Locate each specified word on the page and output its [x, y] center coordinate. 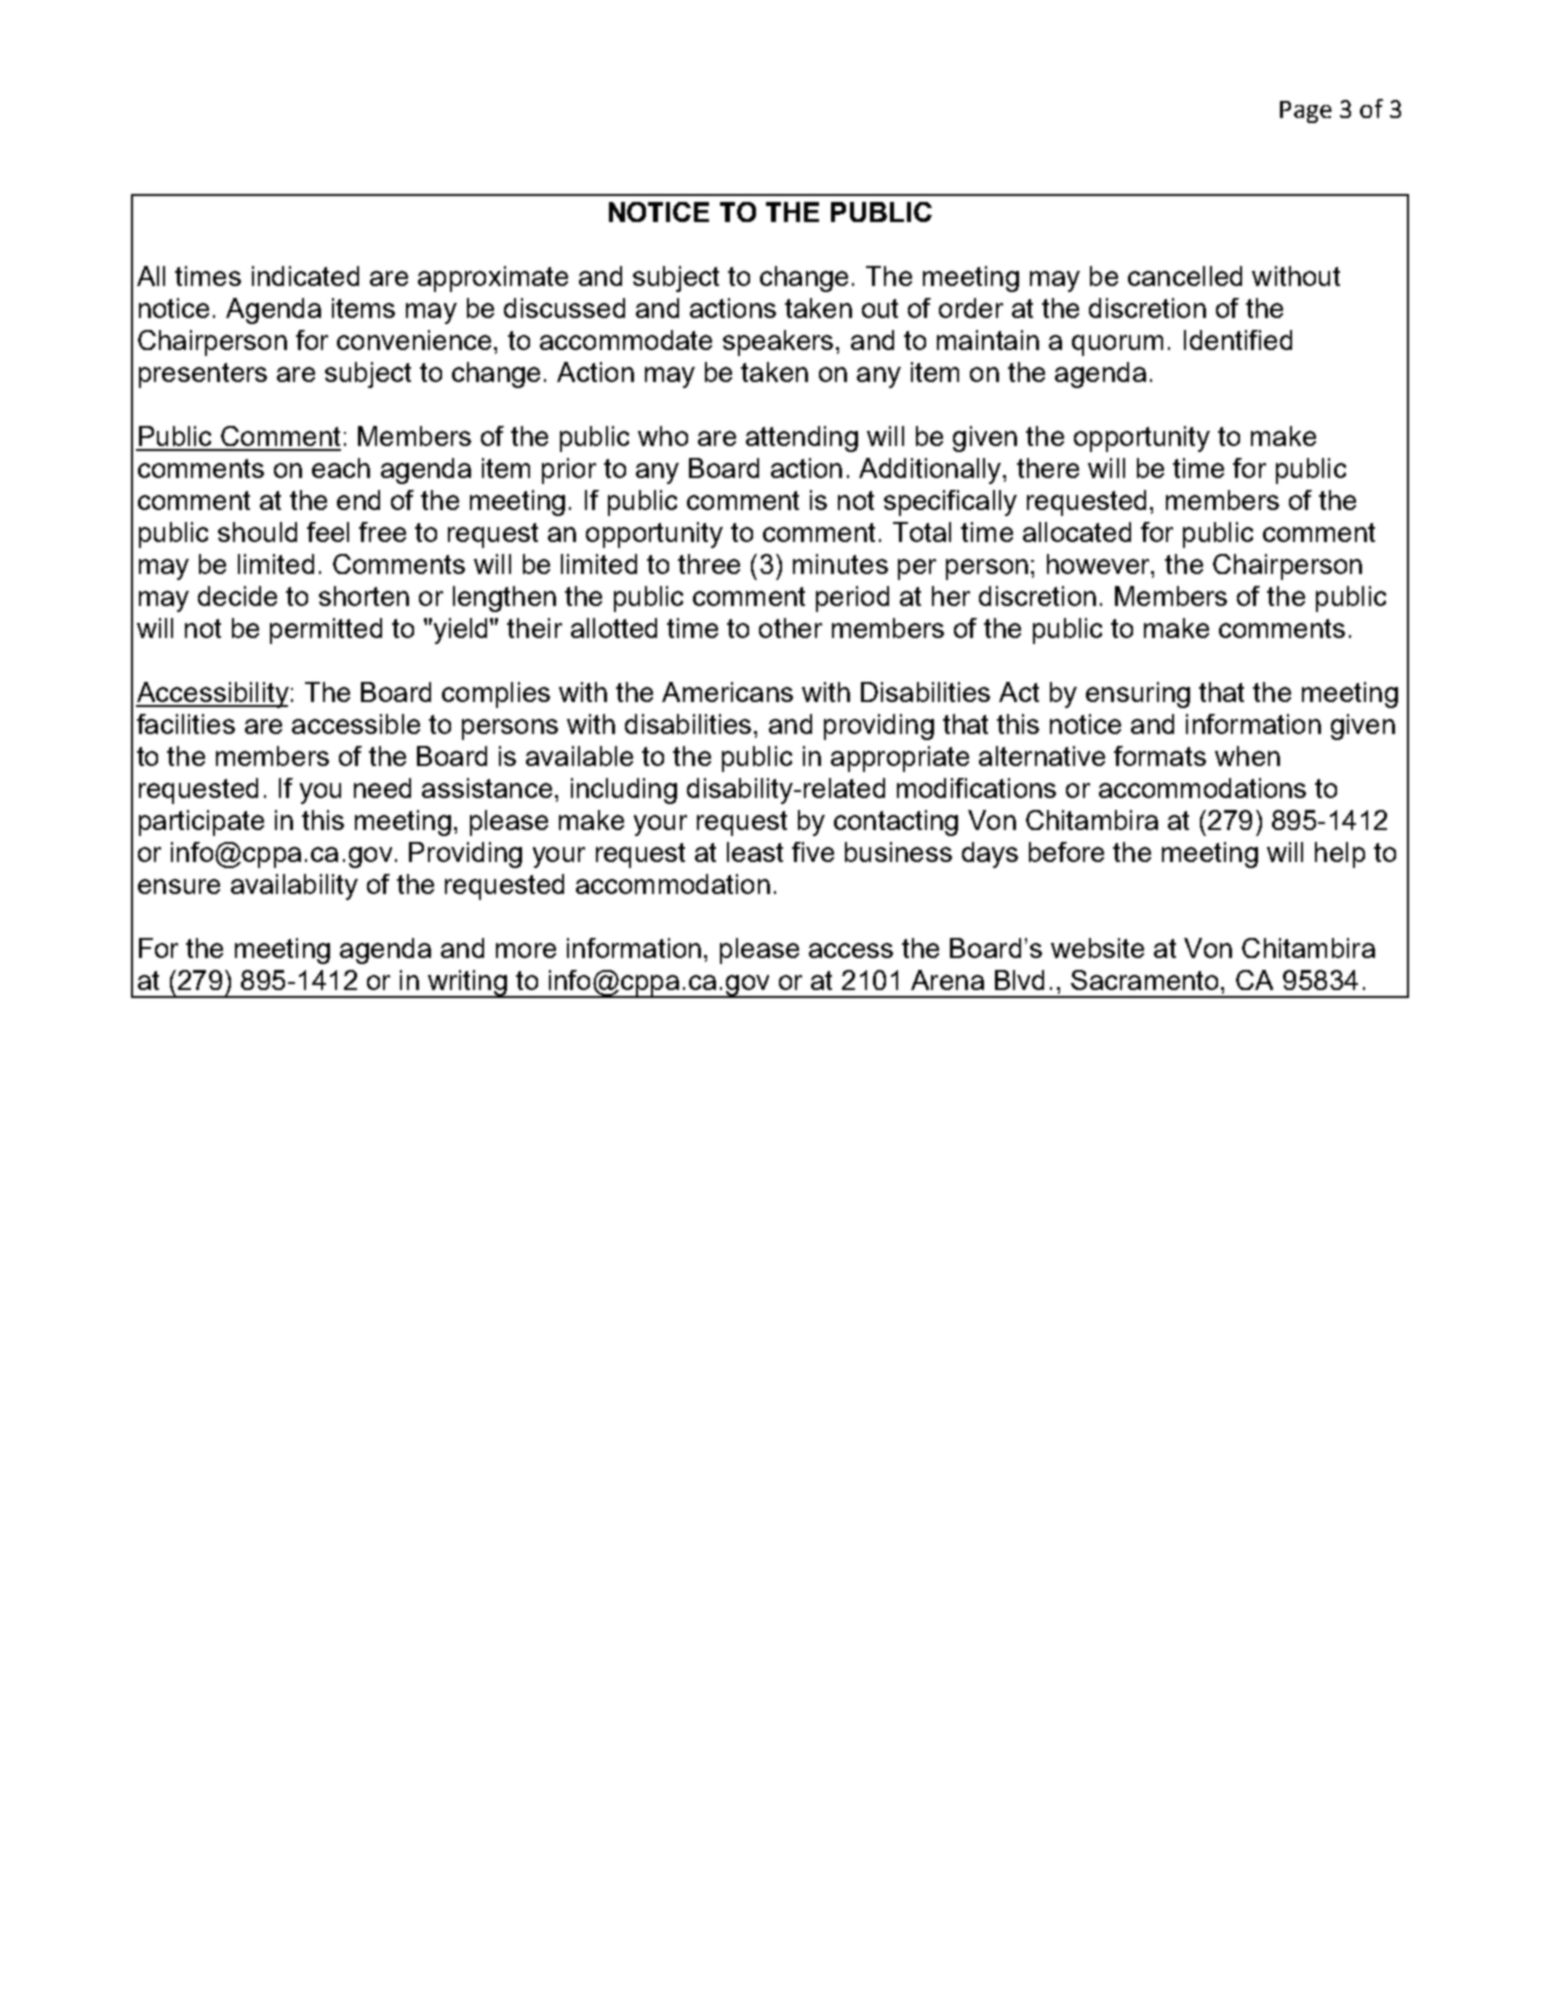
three [709, 564]
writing [467, 984]
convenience [414, 340]
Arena [947, 980]
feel [328, 532]
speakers [778, 343]
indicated [305, 276]
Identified [1238, 340]
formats [1160, 756]
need [382, 788]
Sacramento [1146, 980]
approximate [493, 279]
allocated [1077, 532]
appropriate [900, 759]
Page [1306, 112]
